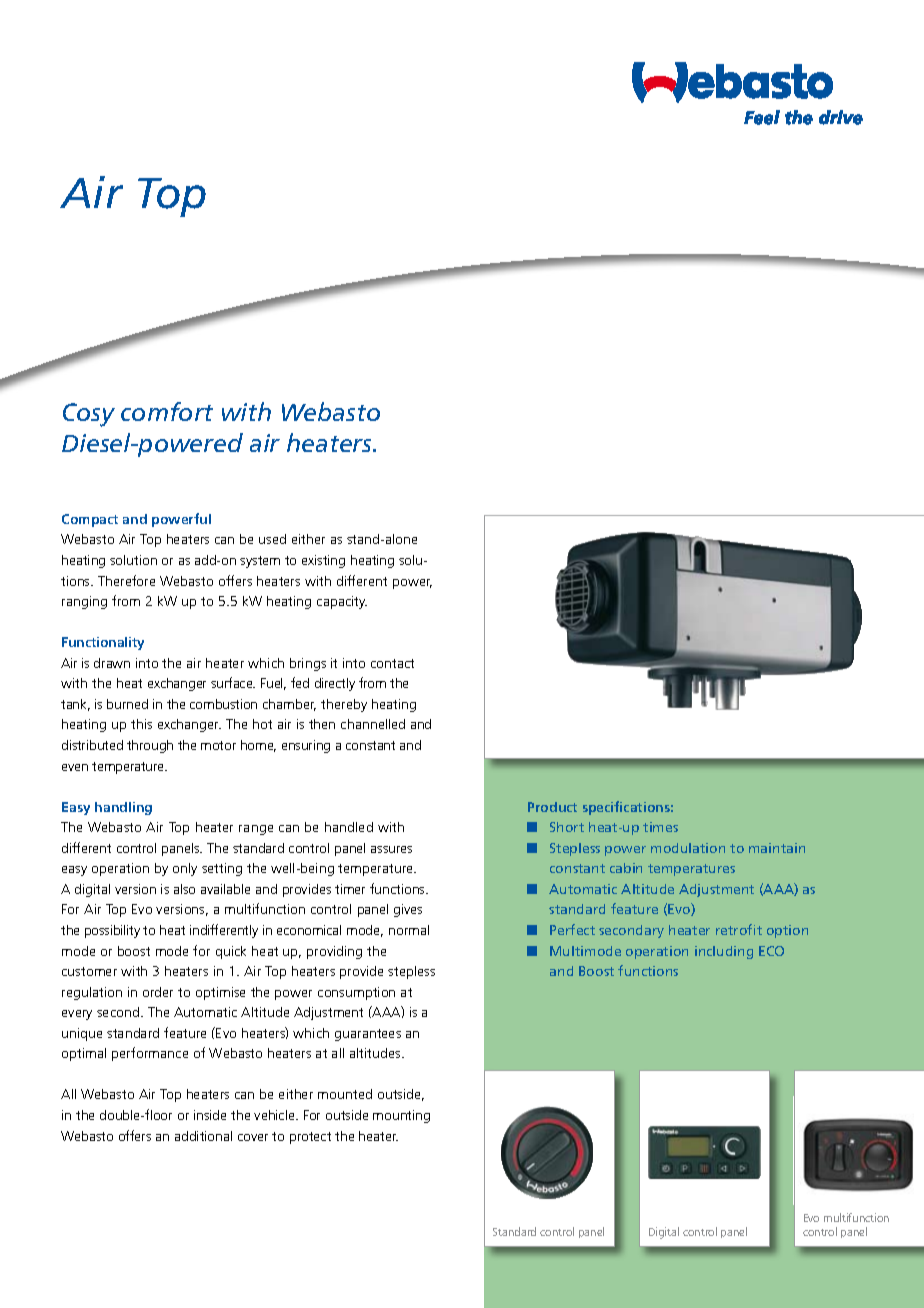  I want to click on used, so click(272, 539).
